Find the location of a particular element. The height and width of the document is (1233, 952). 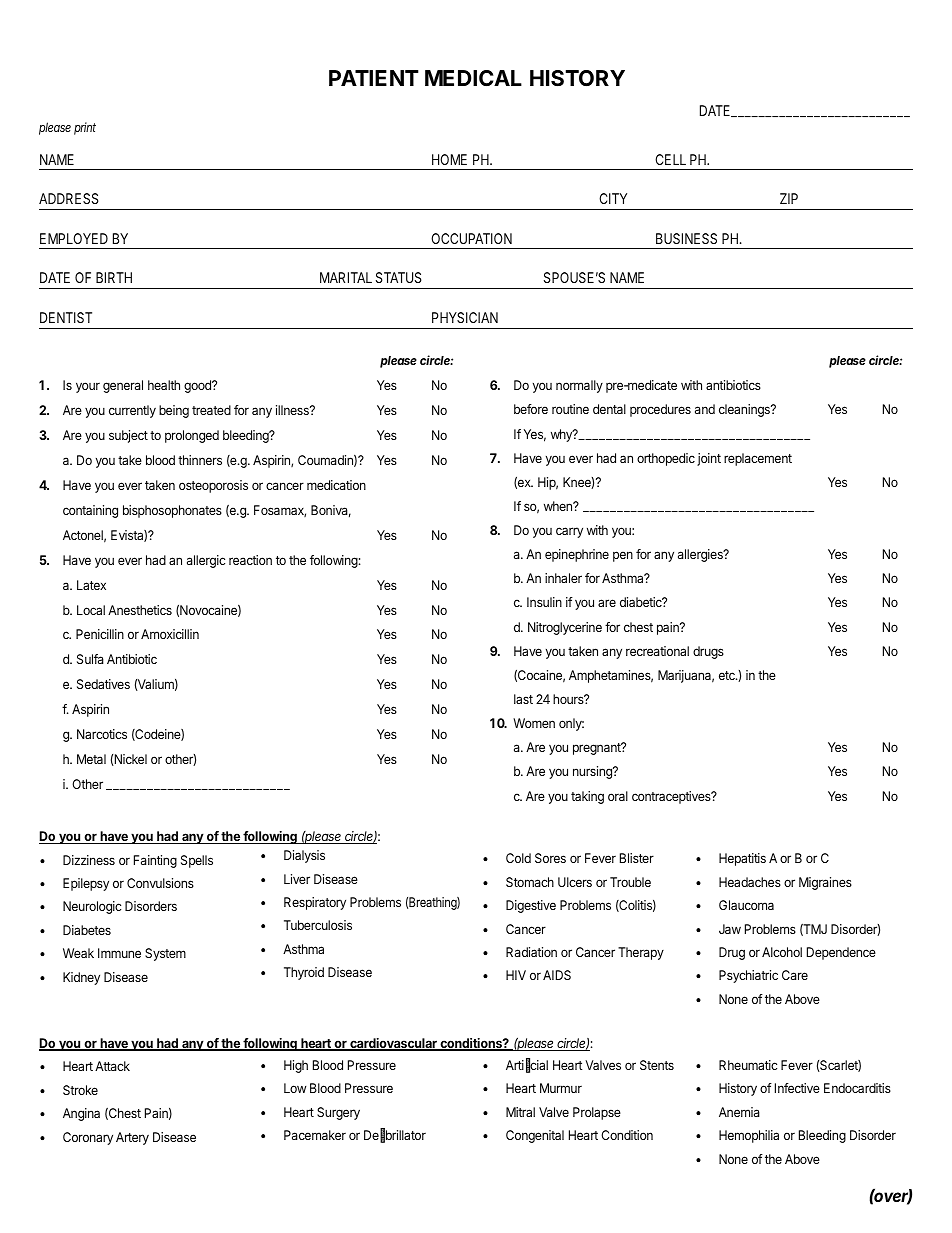

Artery is located at coordinates (132, 1138).
